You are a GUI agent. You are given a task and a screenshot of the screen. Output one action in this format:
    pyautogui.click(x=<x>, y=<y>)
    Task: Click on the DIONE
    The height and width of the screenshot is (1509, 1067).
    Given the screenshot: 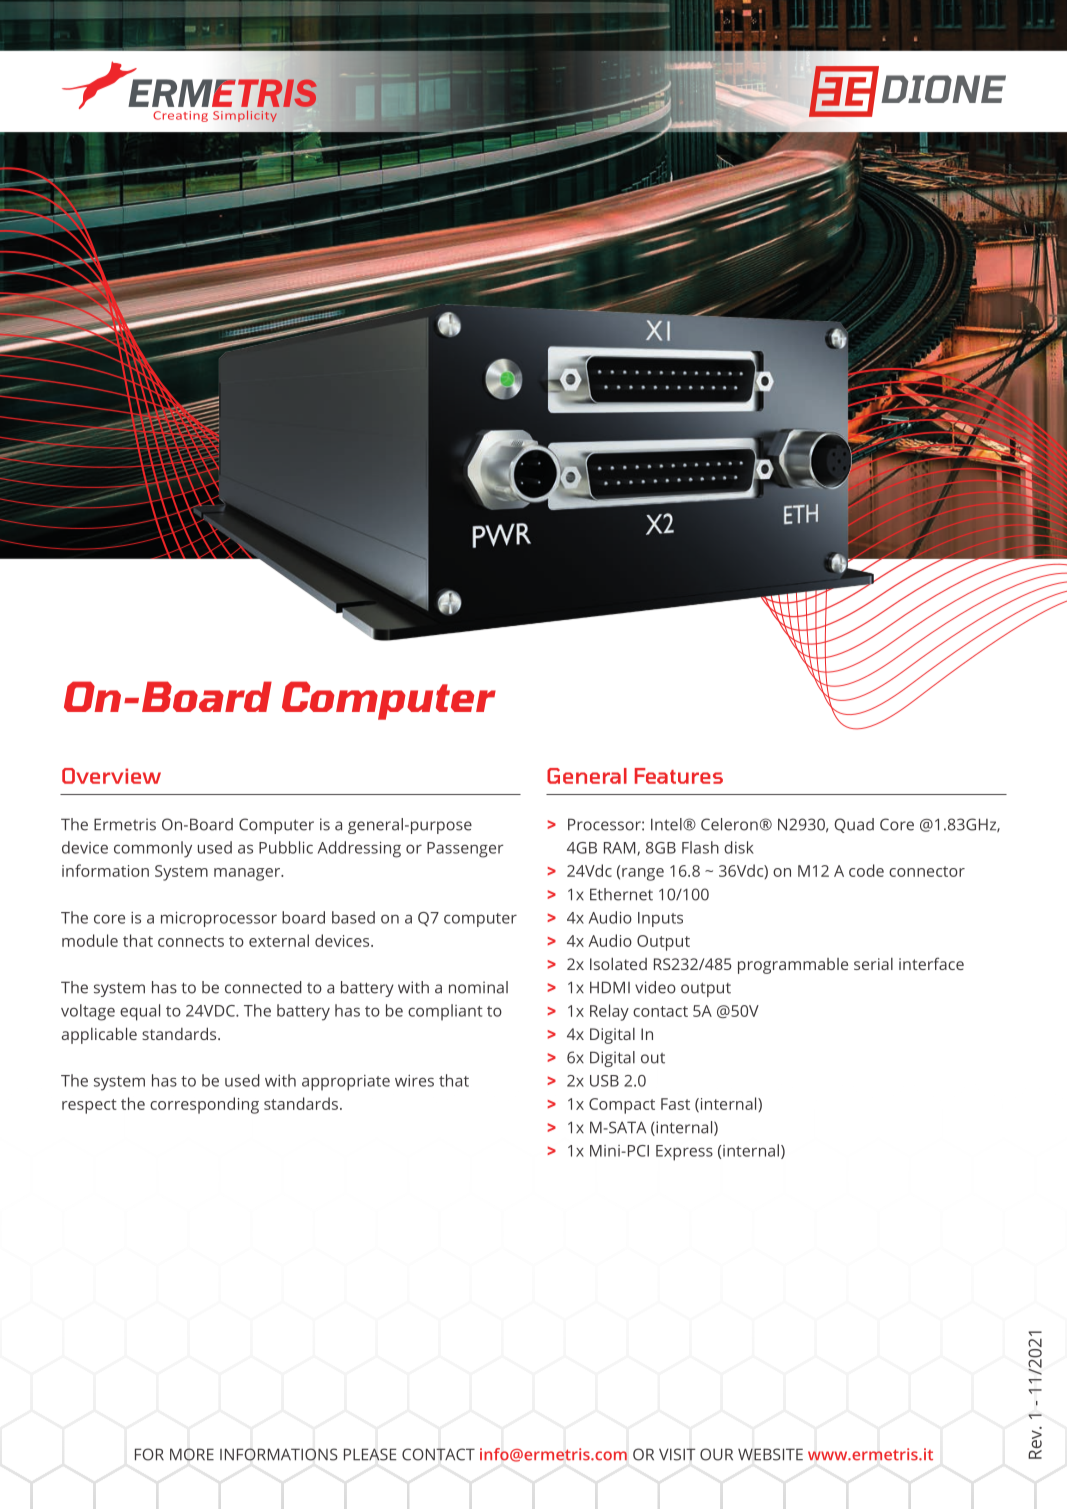 What is the action you would take?
    pyautogui.click(x=943, y=89)
